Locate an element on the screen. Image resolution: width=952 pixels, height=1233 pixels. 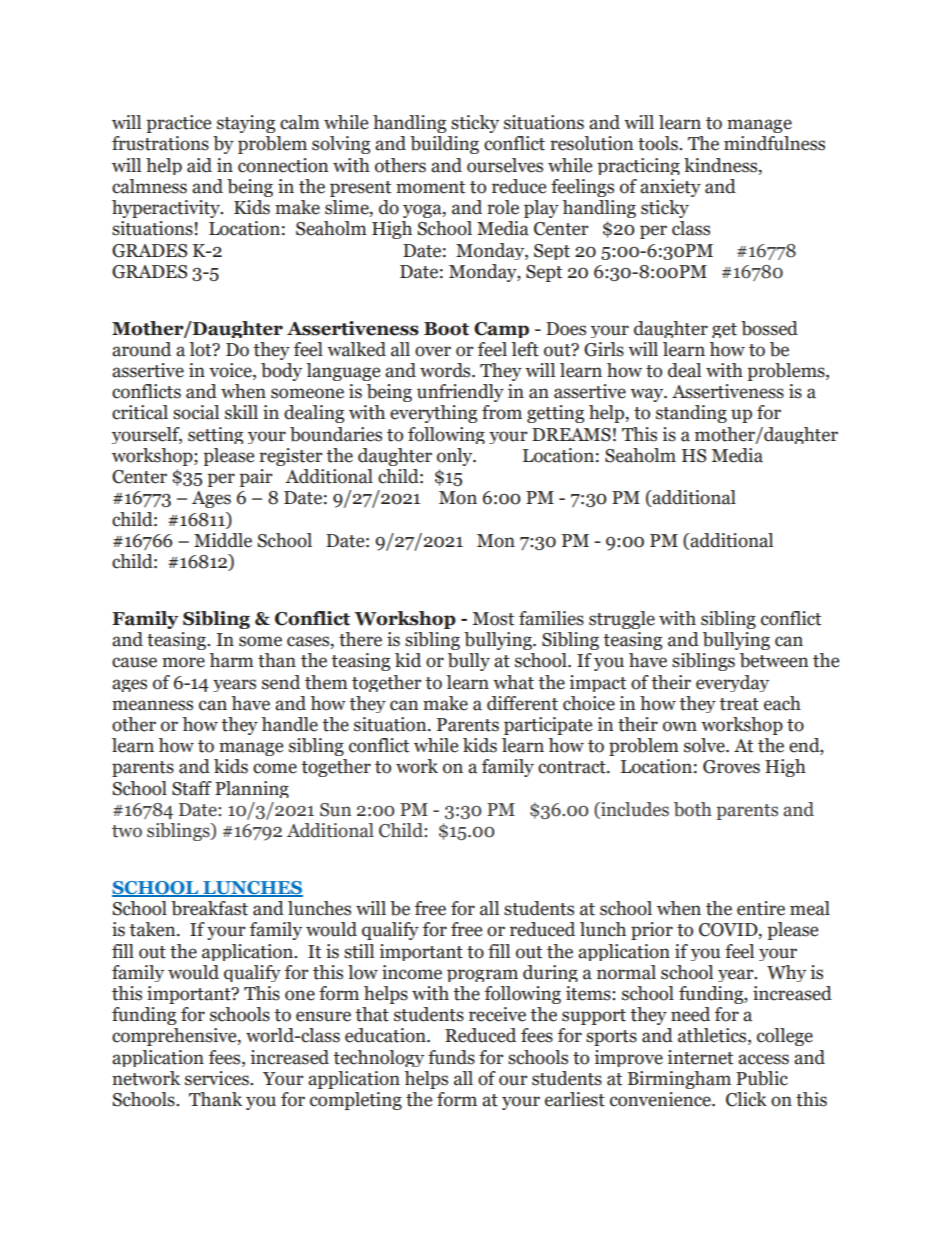
Sun is located at coordinates (335, 810).
